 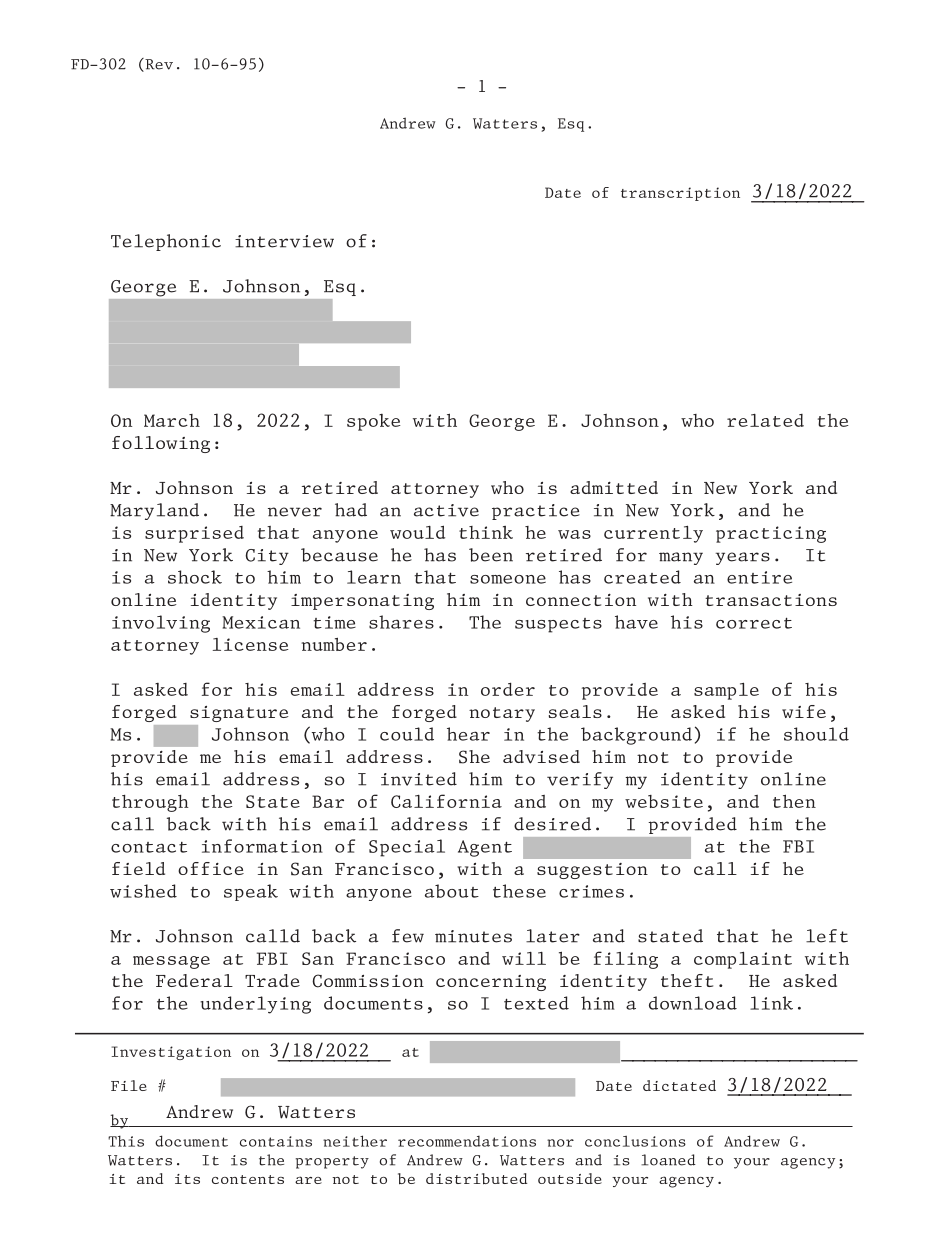 What do you see at coordinates (794, 801) in the screenshot?
I see `then` at bounding box center [794, 801].
